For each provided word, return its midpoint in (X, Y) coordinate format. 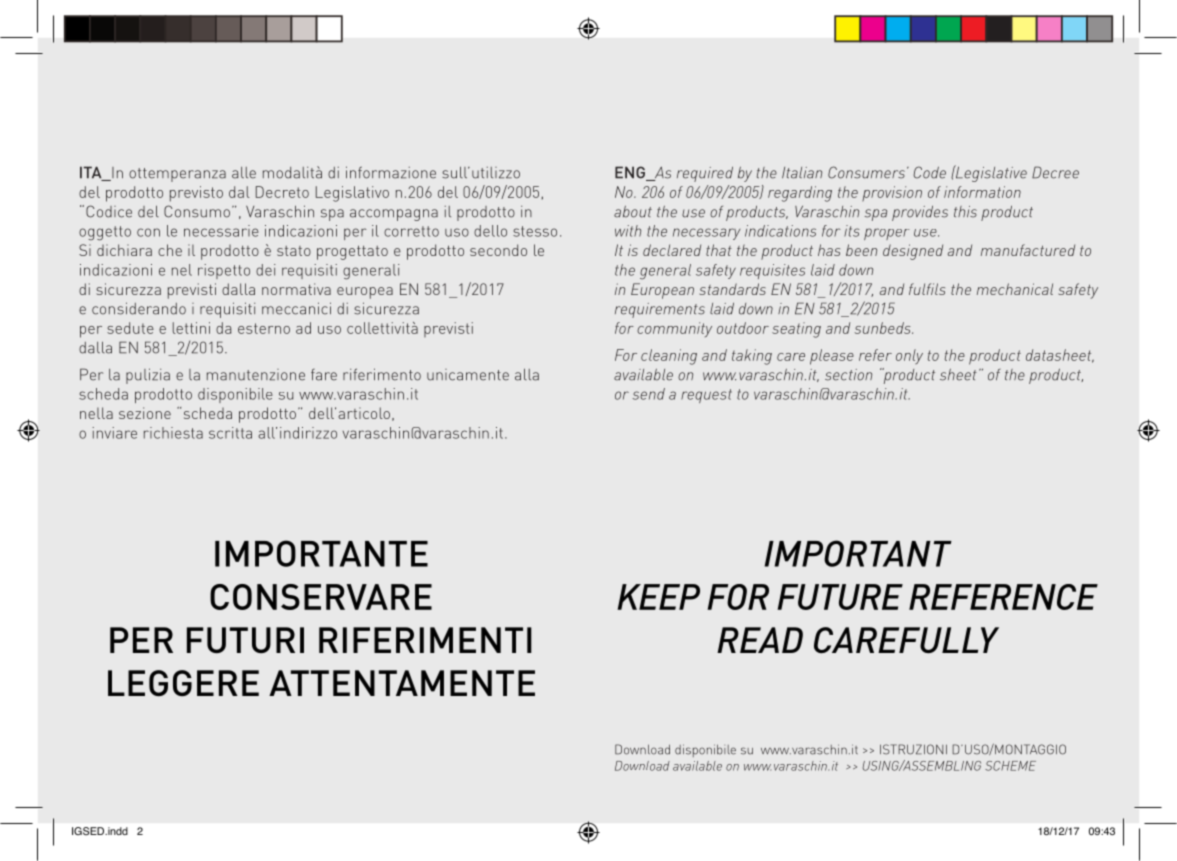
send (648, 394)
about (633, 212)
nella (96, 413)
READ (760, 640)
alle (244, 173)
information (982, 192)
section (848, 375)
